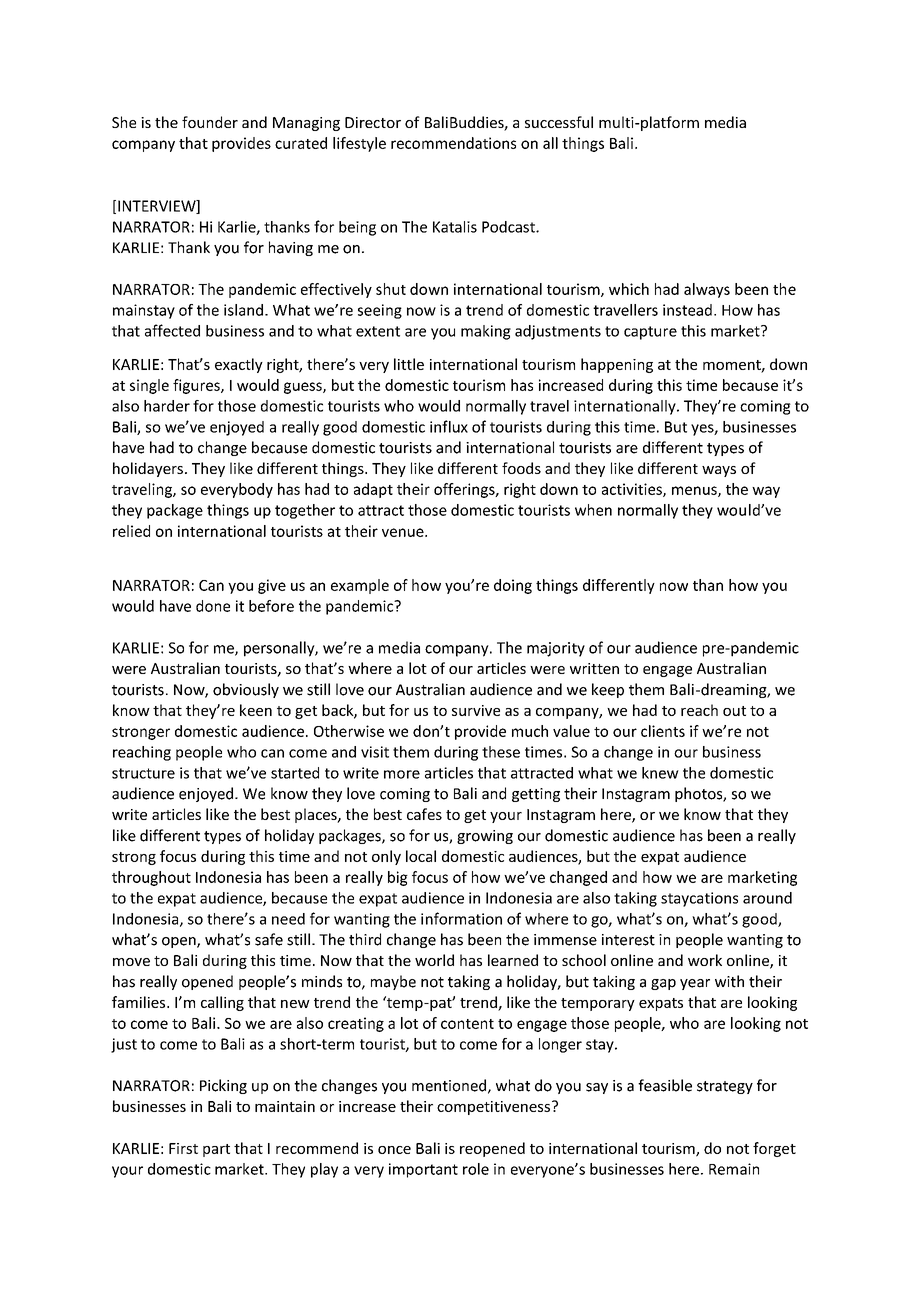  What do you see at coordinates (633, 490) in the image?
I see `activities` at bounding box center [633, 490].
